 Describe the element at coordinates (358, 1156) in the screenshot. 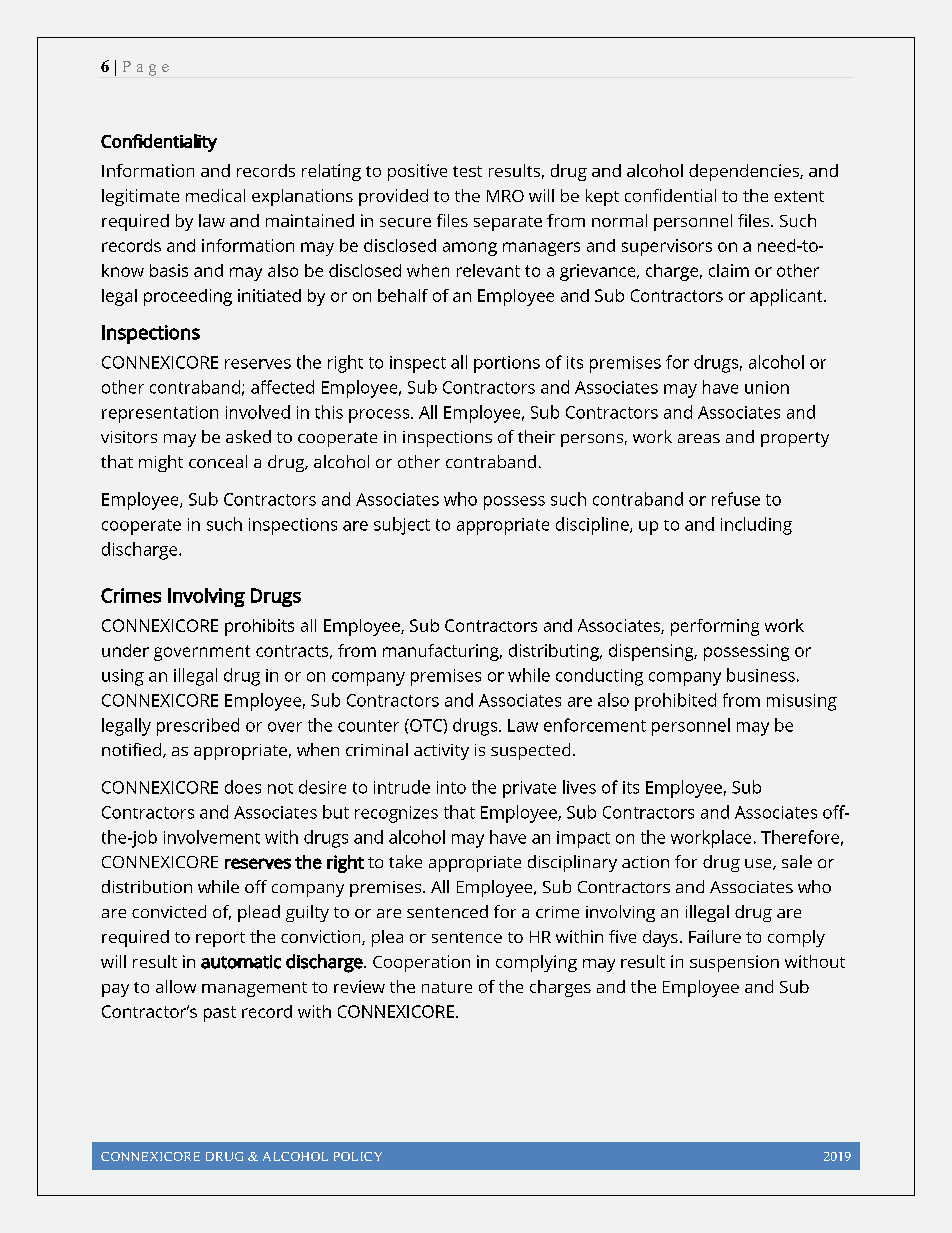

I see `POLICY` at that location.
